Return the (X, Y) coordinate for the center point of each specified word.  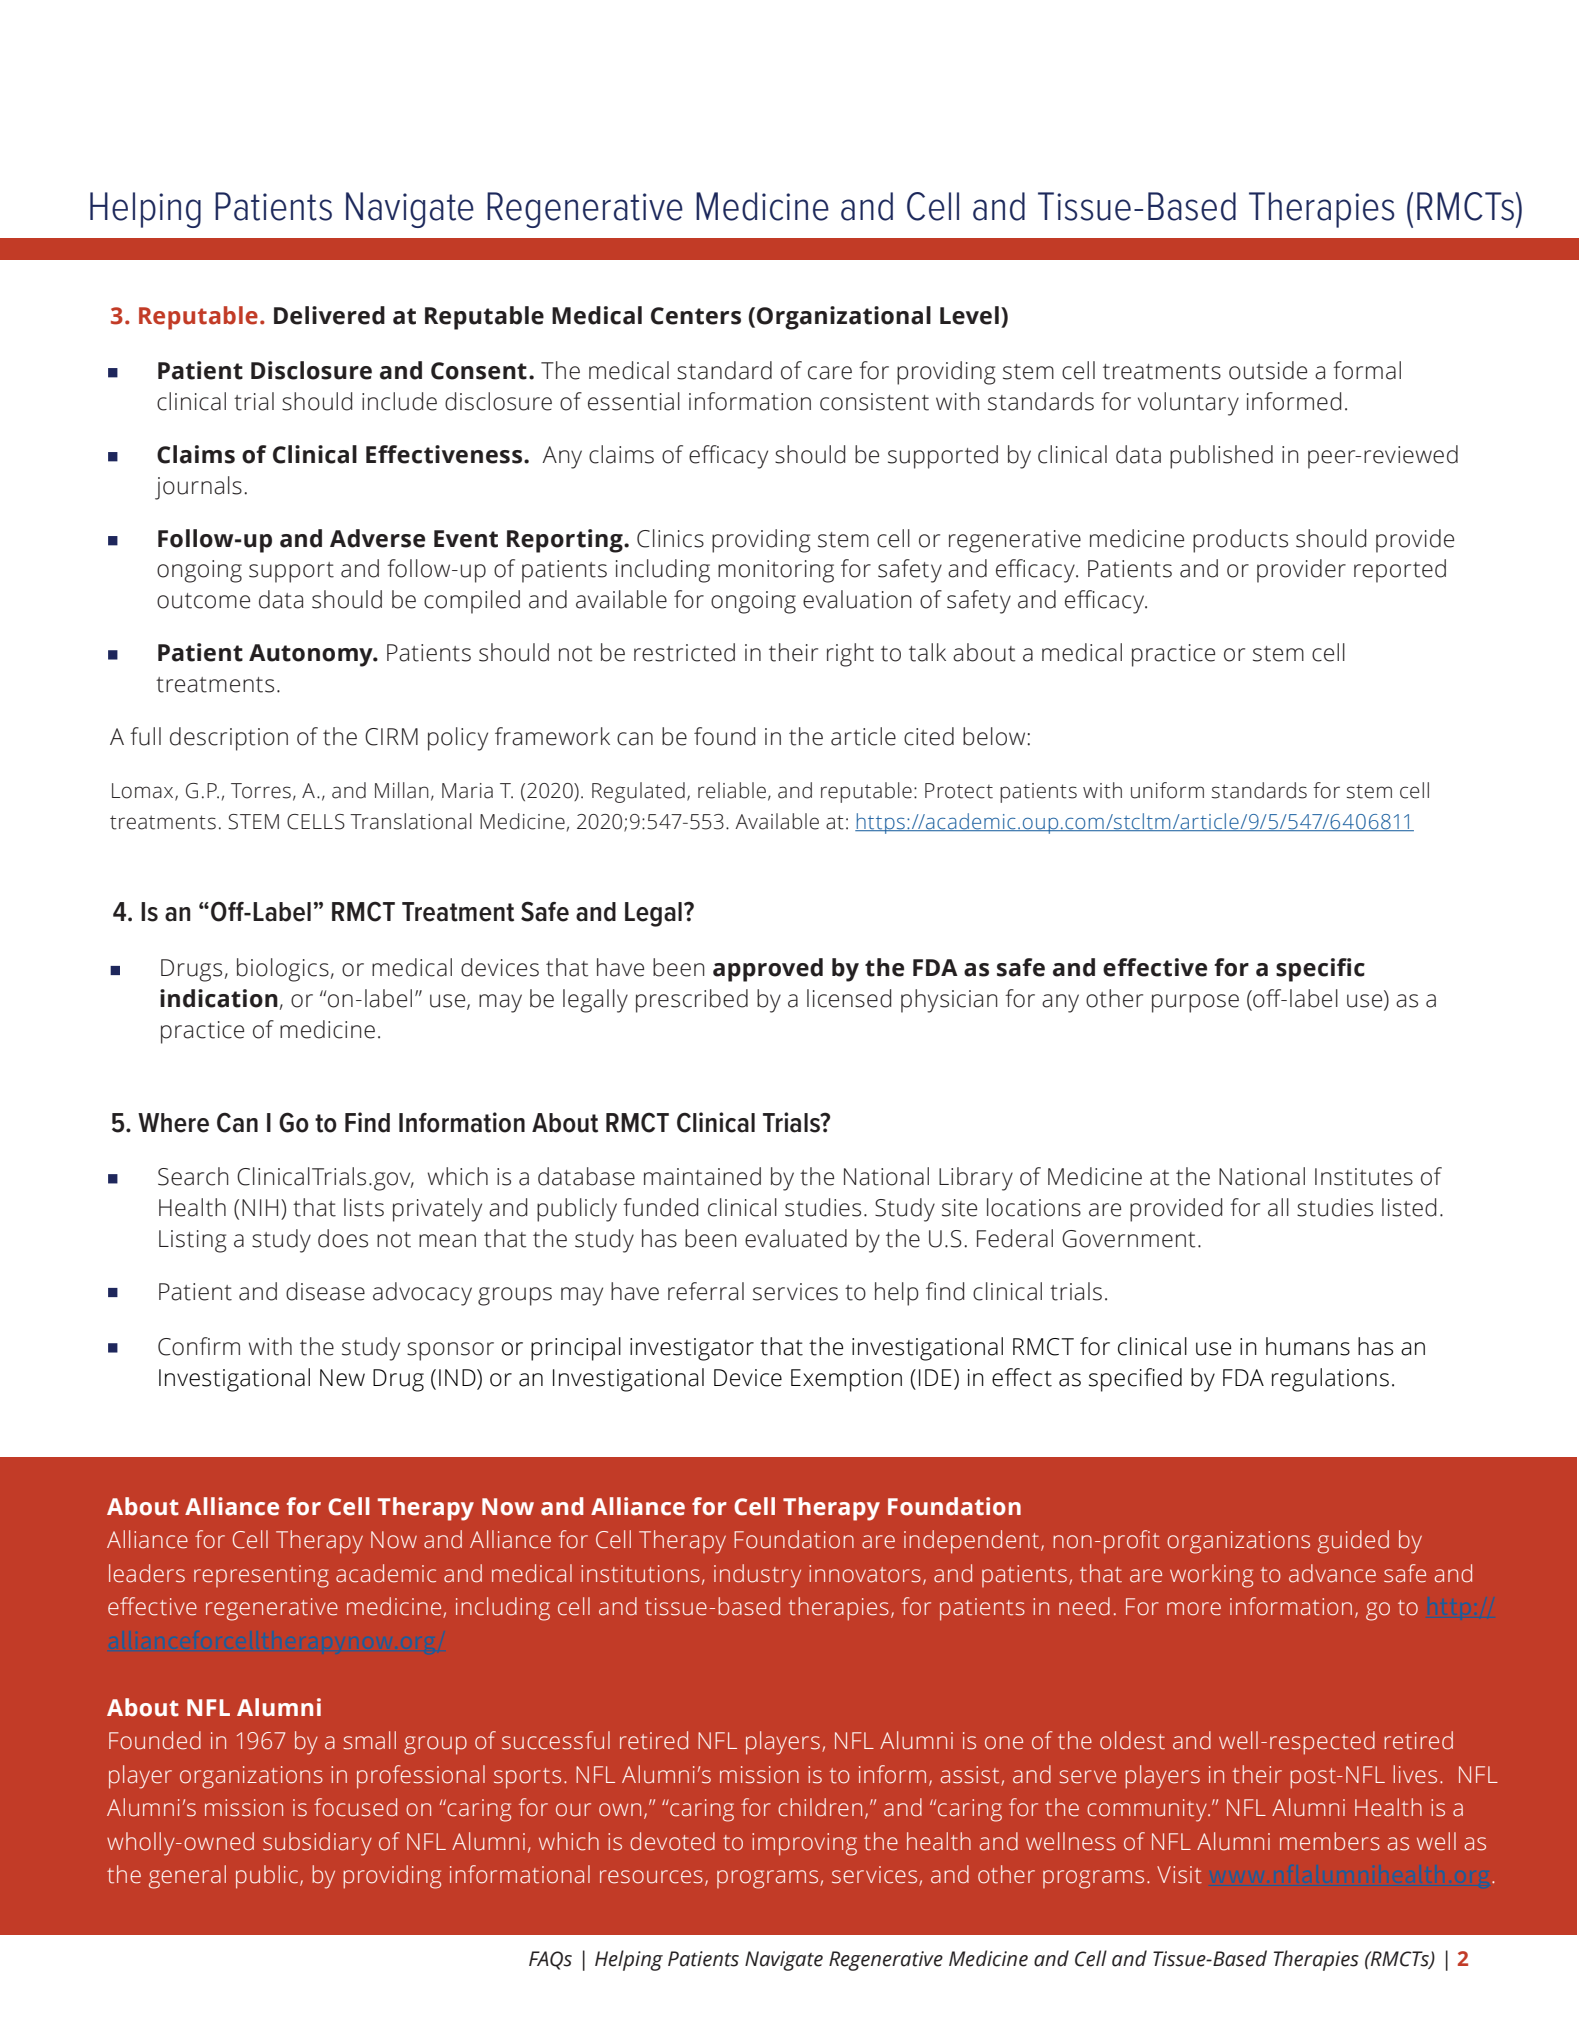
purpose (1195, 1003)
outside (1268, 370)
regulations (1330, 1380)
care (830, 373)
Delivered (329, 315)
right (850, 655)
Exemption (846, 1380)
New (342, 1378)
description (229, 739)
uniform (1167, 790)
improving (804, 1844)
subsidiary (317, 1844)
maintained (702, 1176)
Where (173, 1123)
